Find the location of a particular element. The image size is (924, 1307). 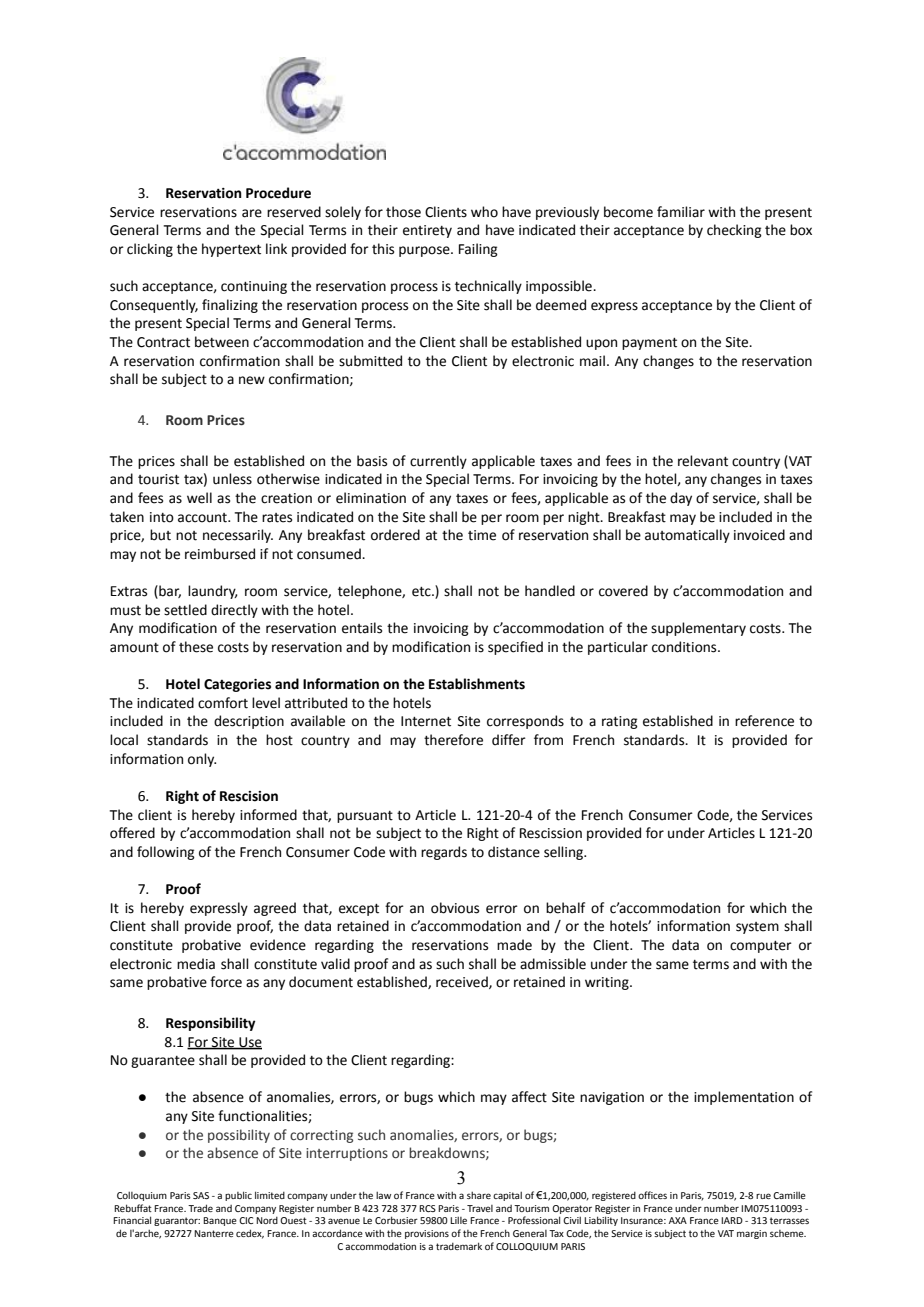

who is located at coordinates (484, 212).
